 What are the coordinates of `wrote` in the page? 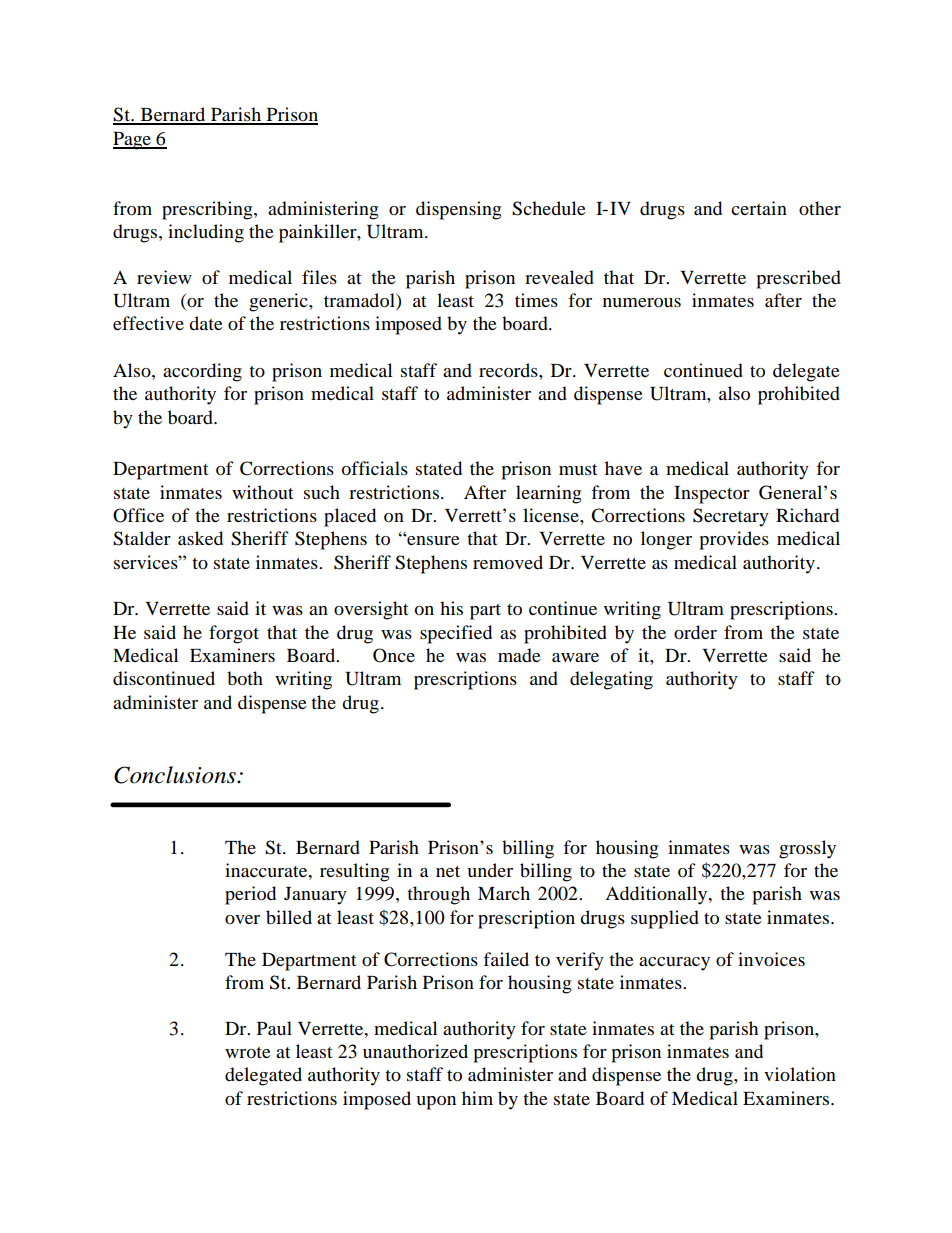 It's located at (248, 1052).
